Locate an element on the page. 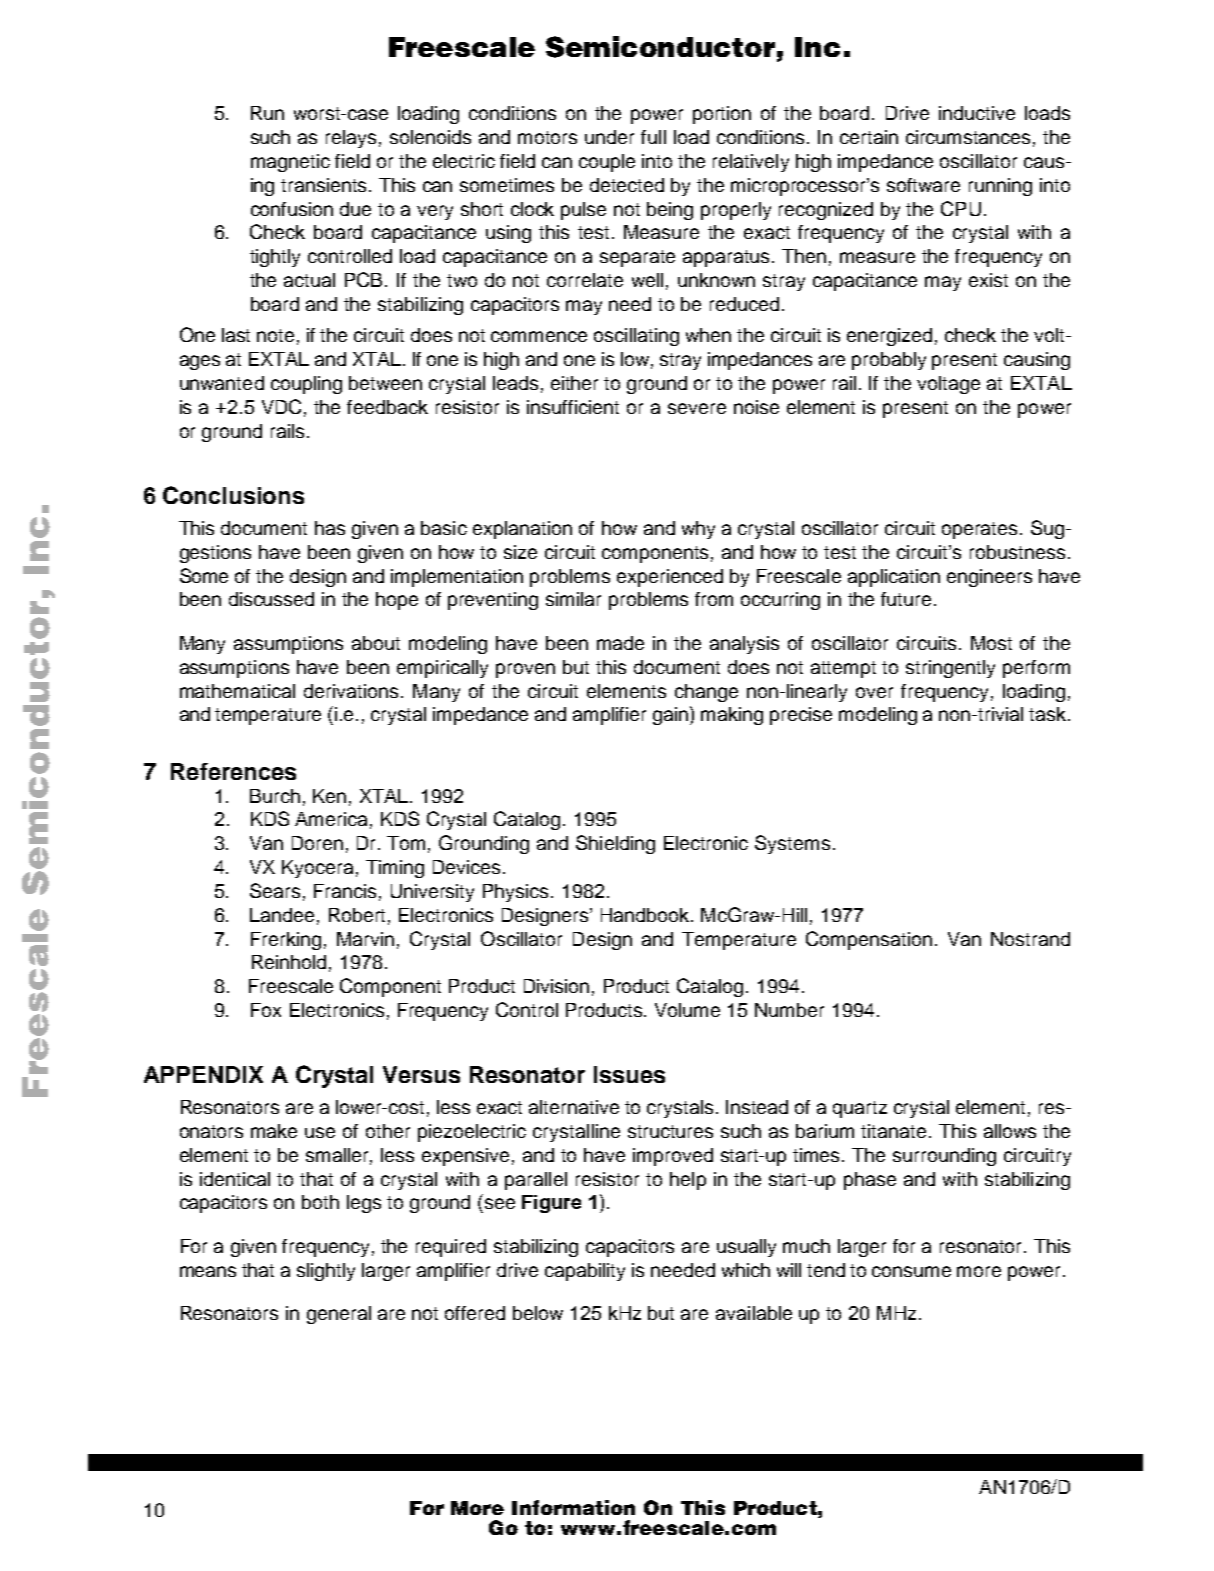  general is located at coordinates (339, 1315).
